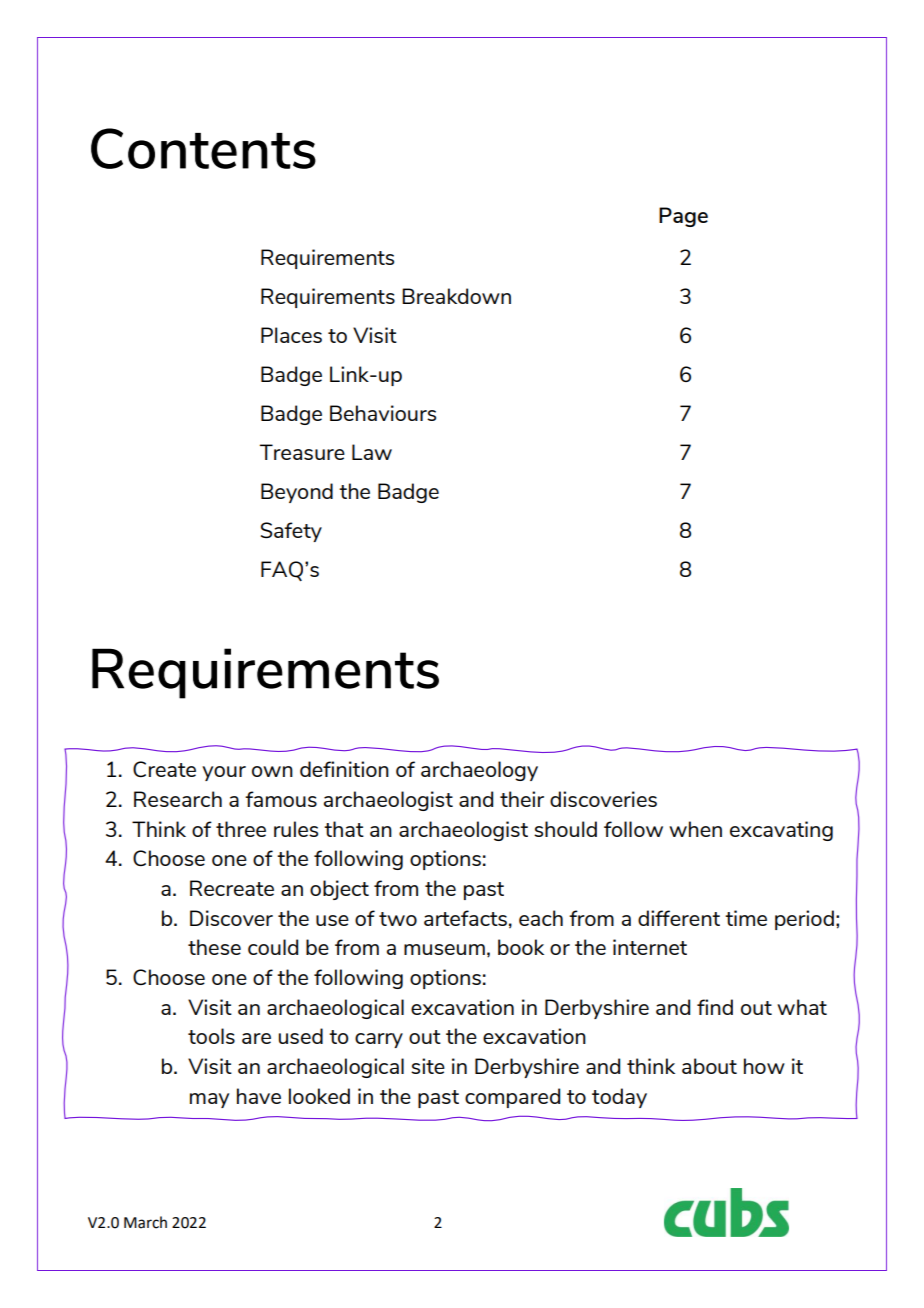 The image size is (924, 1308). What do you see at coordinates (241, 829) in the page?
I see `three` at bounding box center [241, 829].
